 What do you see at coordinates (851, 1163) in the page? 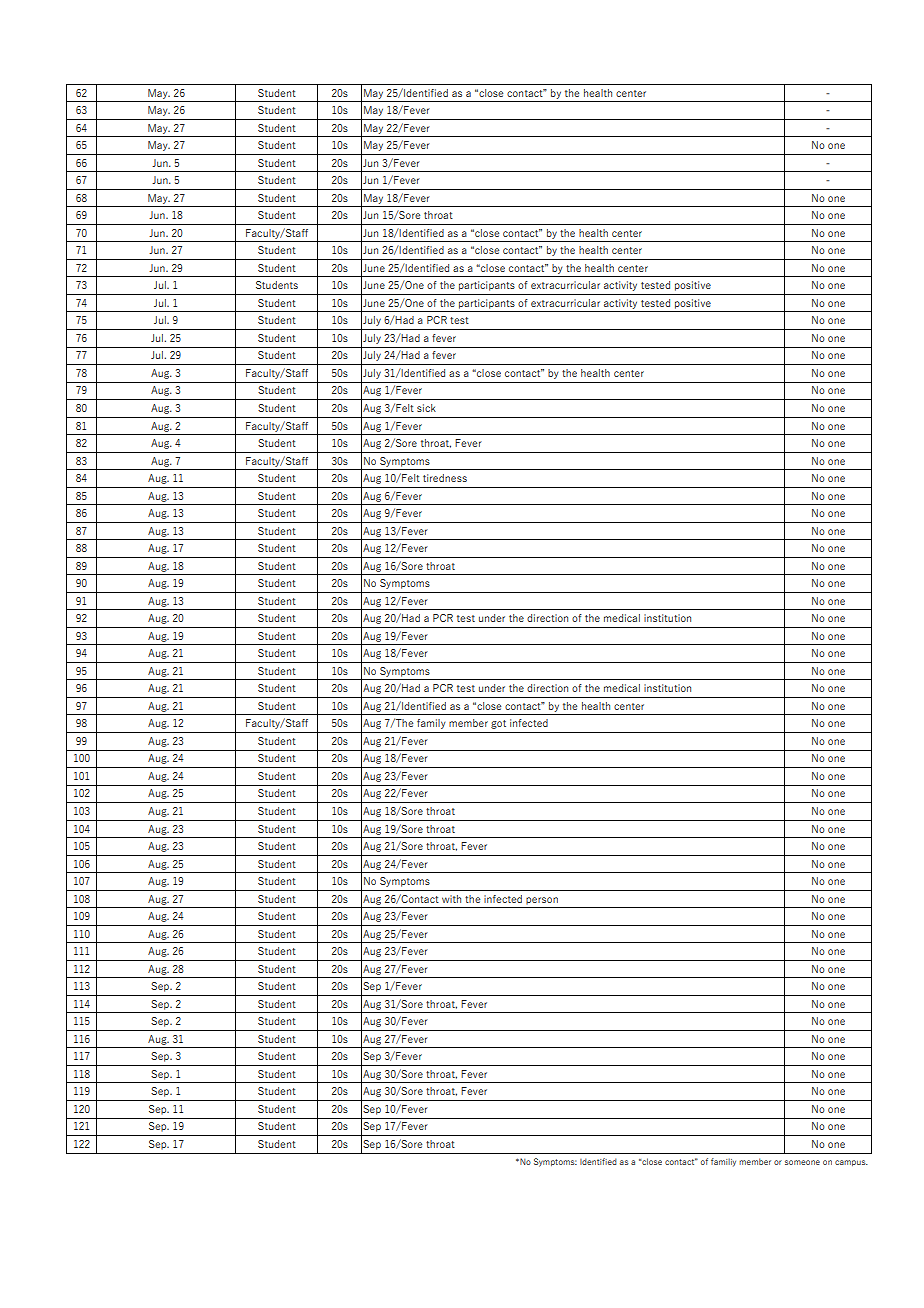
I see `campus` at bounding box center [851, 1163].
